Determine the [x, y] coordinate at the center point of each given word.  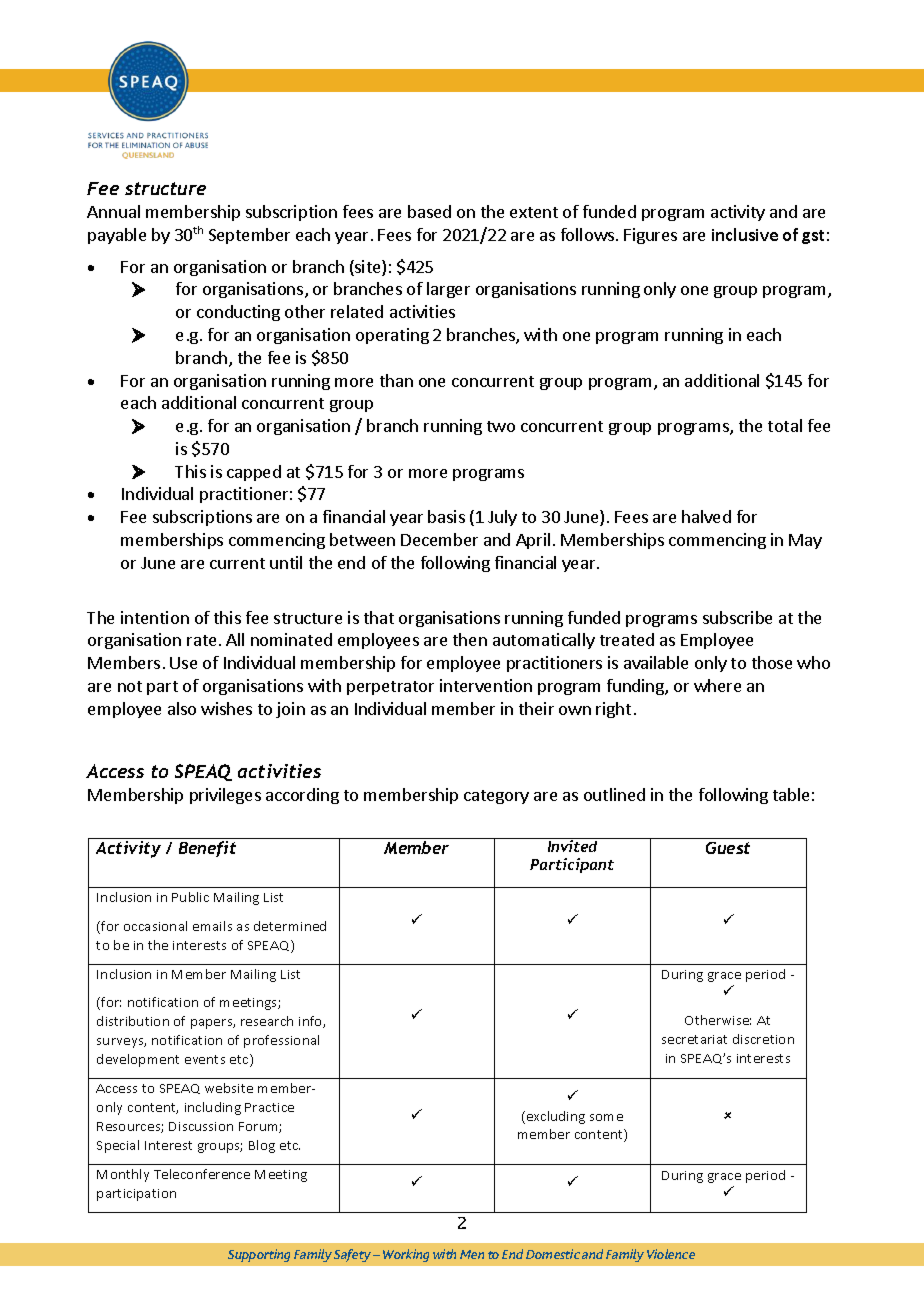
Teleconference [202, 1174]
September [249, 236]
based [429, 211]
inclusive [745, 234]
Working [406, 1255]
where [717, 685]
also [182, 708]
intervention [486, 685]
